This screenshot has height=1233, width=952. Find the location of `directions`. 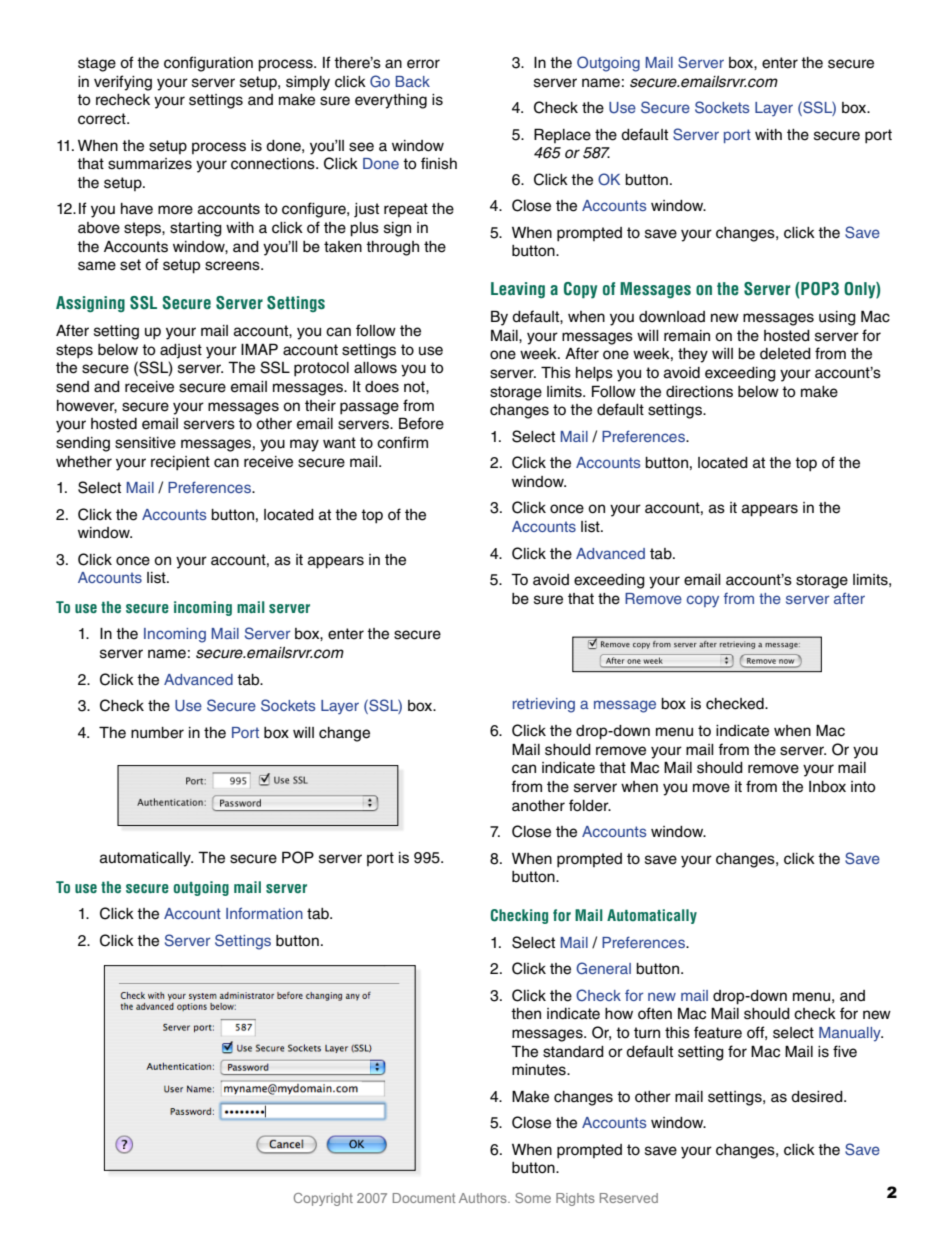

directions is located at coordinates (699, 392).
